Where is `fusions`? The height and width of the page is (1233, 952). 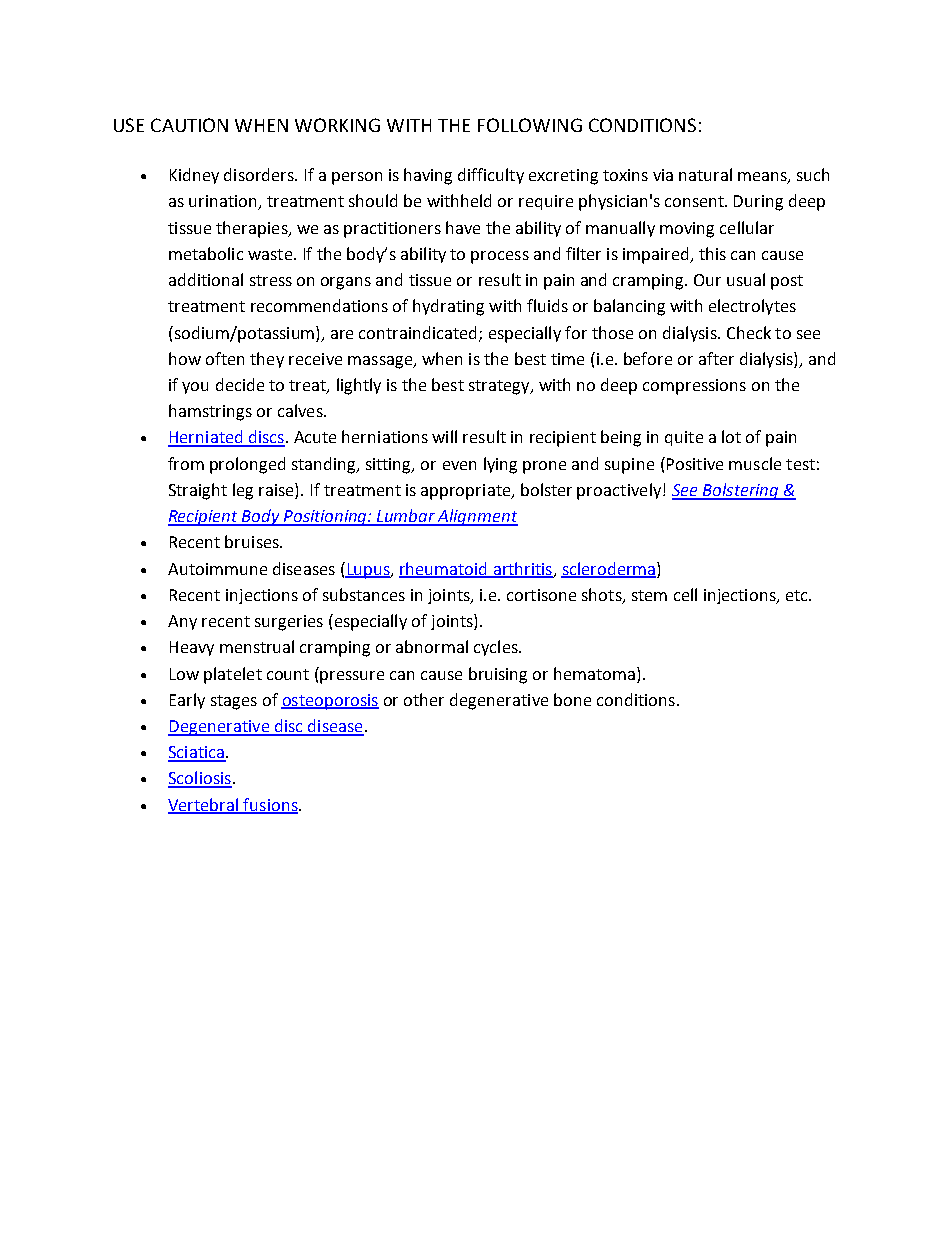
fusions is located at coordinates (271, 805).
